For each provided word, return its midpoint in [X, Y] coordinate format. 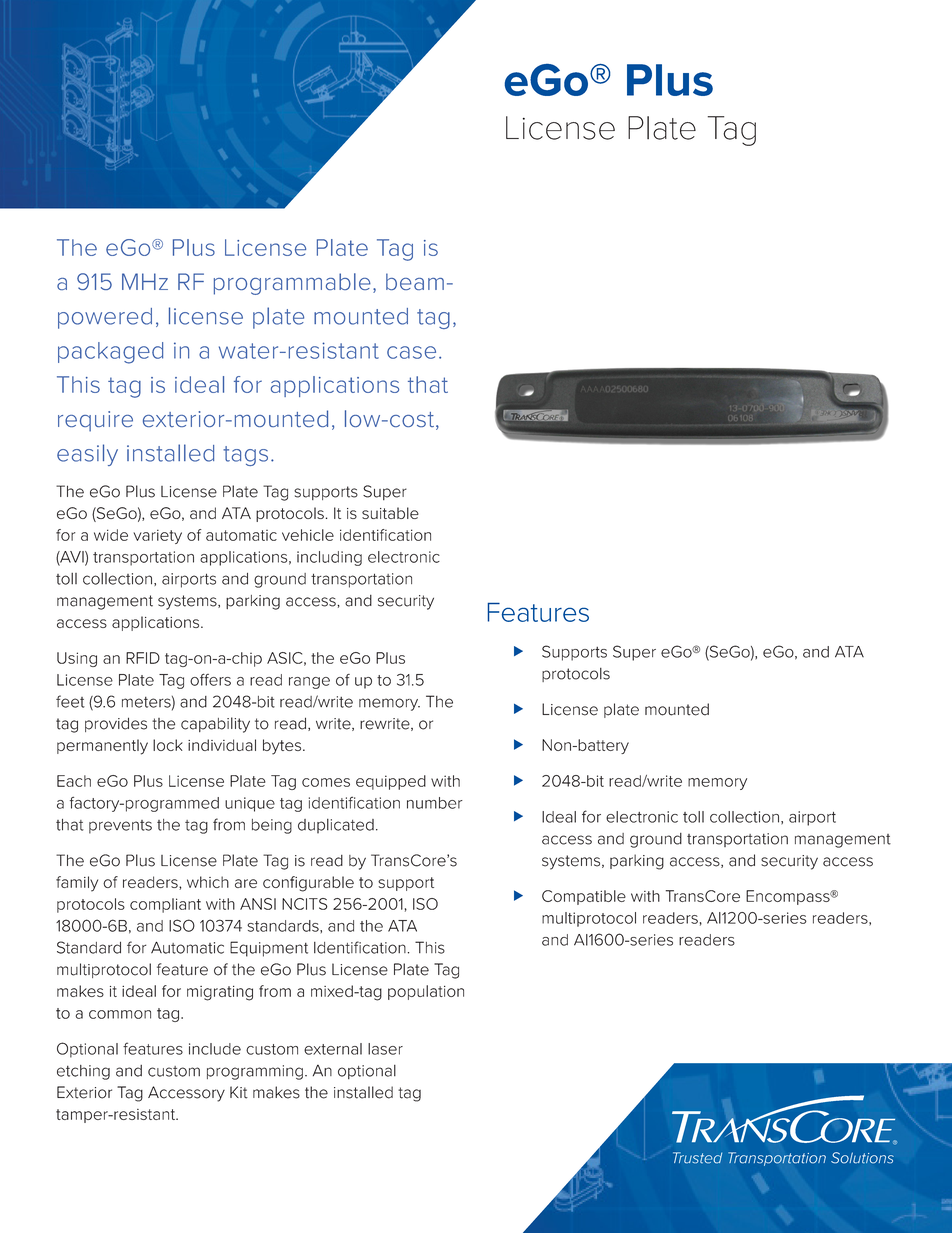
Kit [239, 1092]
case [411, 352]
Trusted [697, 1158]
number [435, 803]
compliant [165, 905]
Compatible [584, 897]
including [329, 558]
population [426, 992]
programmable [292, 284]
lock [168, 745]
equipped [391, 782]
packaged [110, 353]
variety [157, 536]
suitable [390, 513]
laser [385, 1049]
